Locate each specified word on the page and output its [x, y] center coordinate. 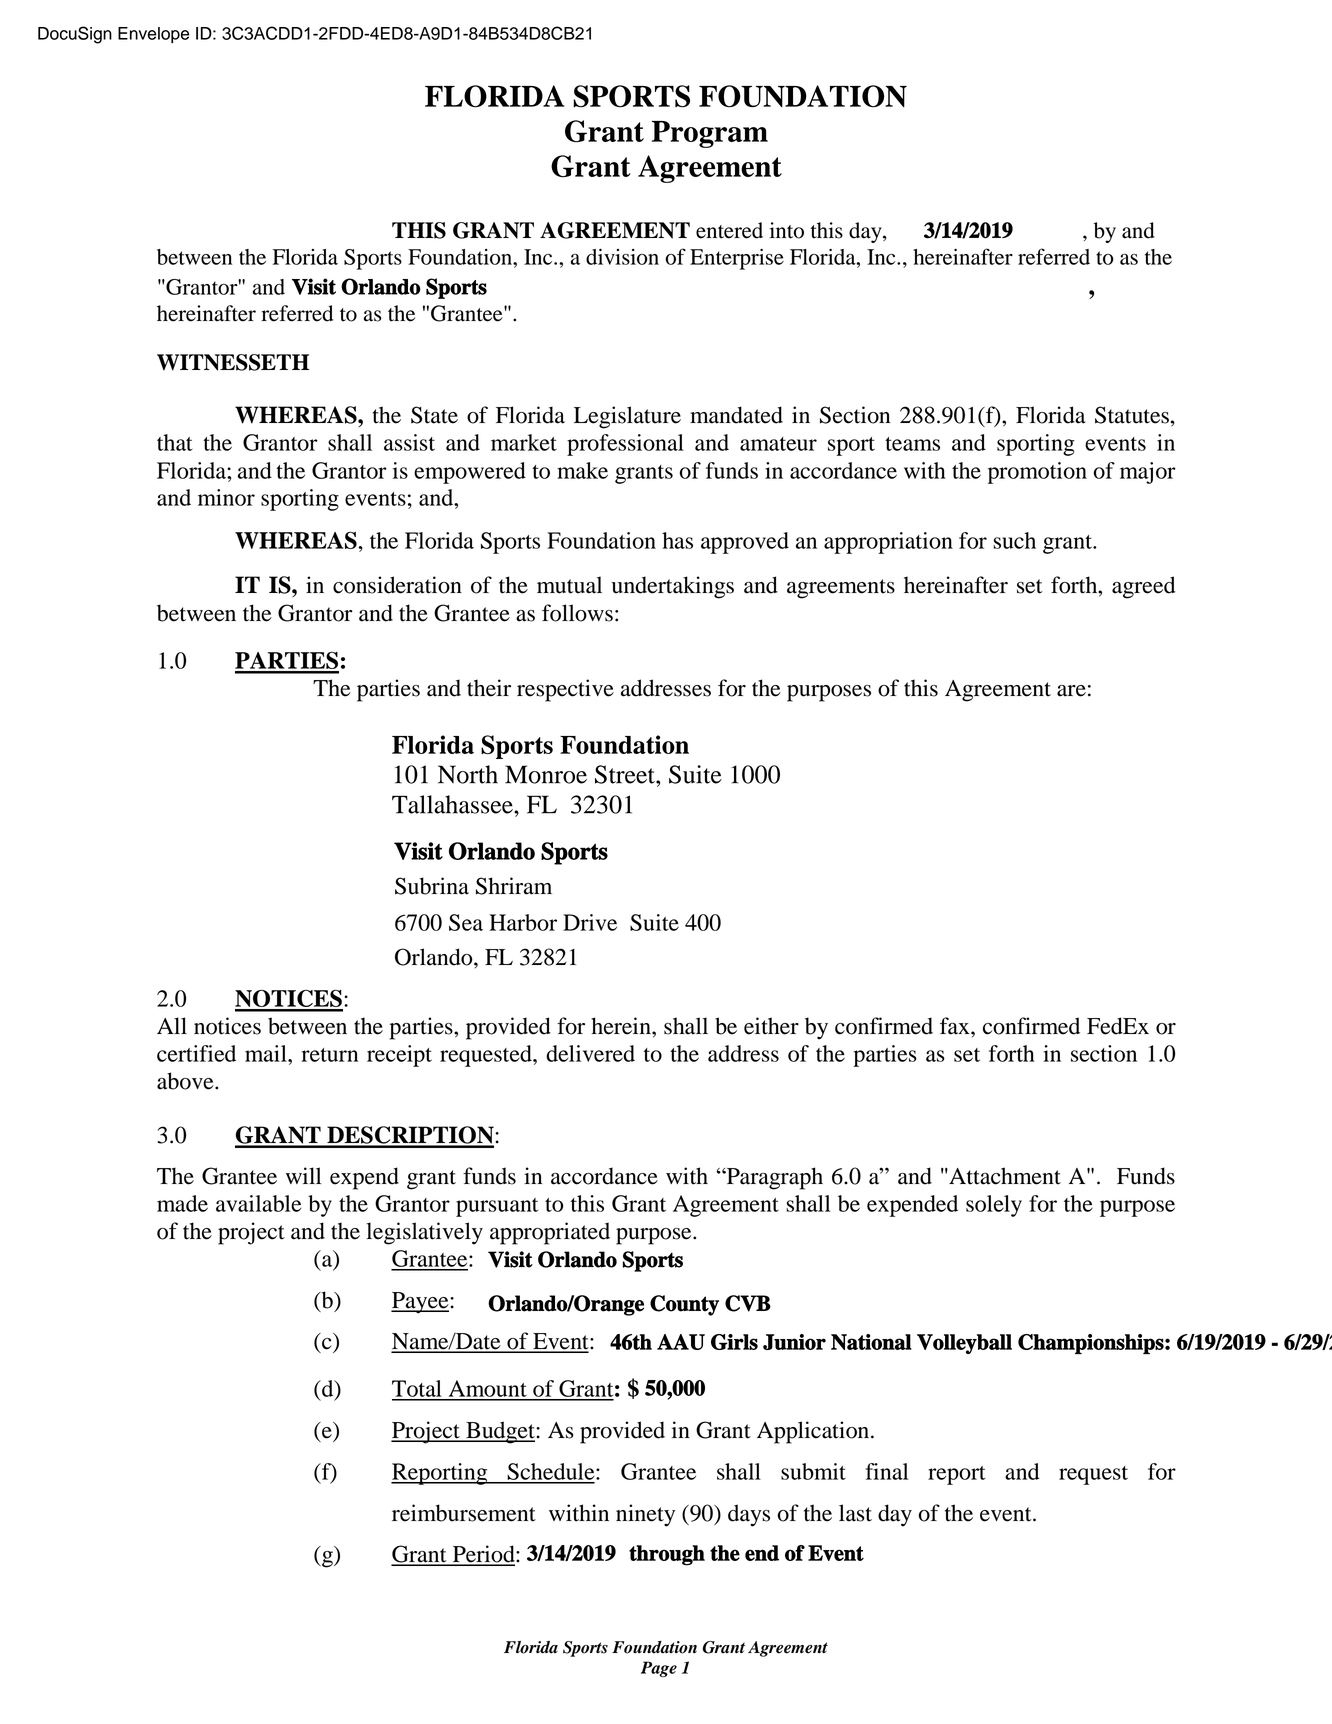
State [434, 415]
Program [710, 134]
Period [484, 1555]
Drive [590, 922]
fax [956, 1026]
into [787, 230]
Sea [466, 922]
